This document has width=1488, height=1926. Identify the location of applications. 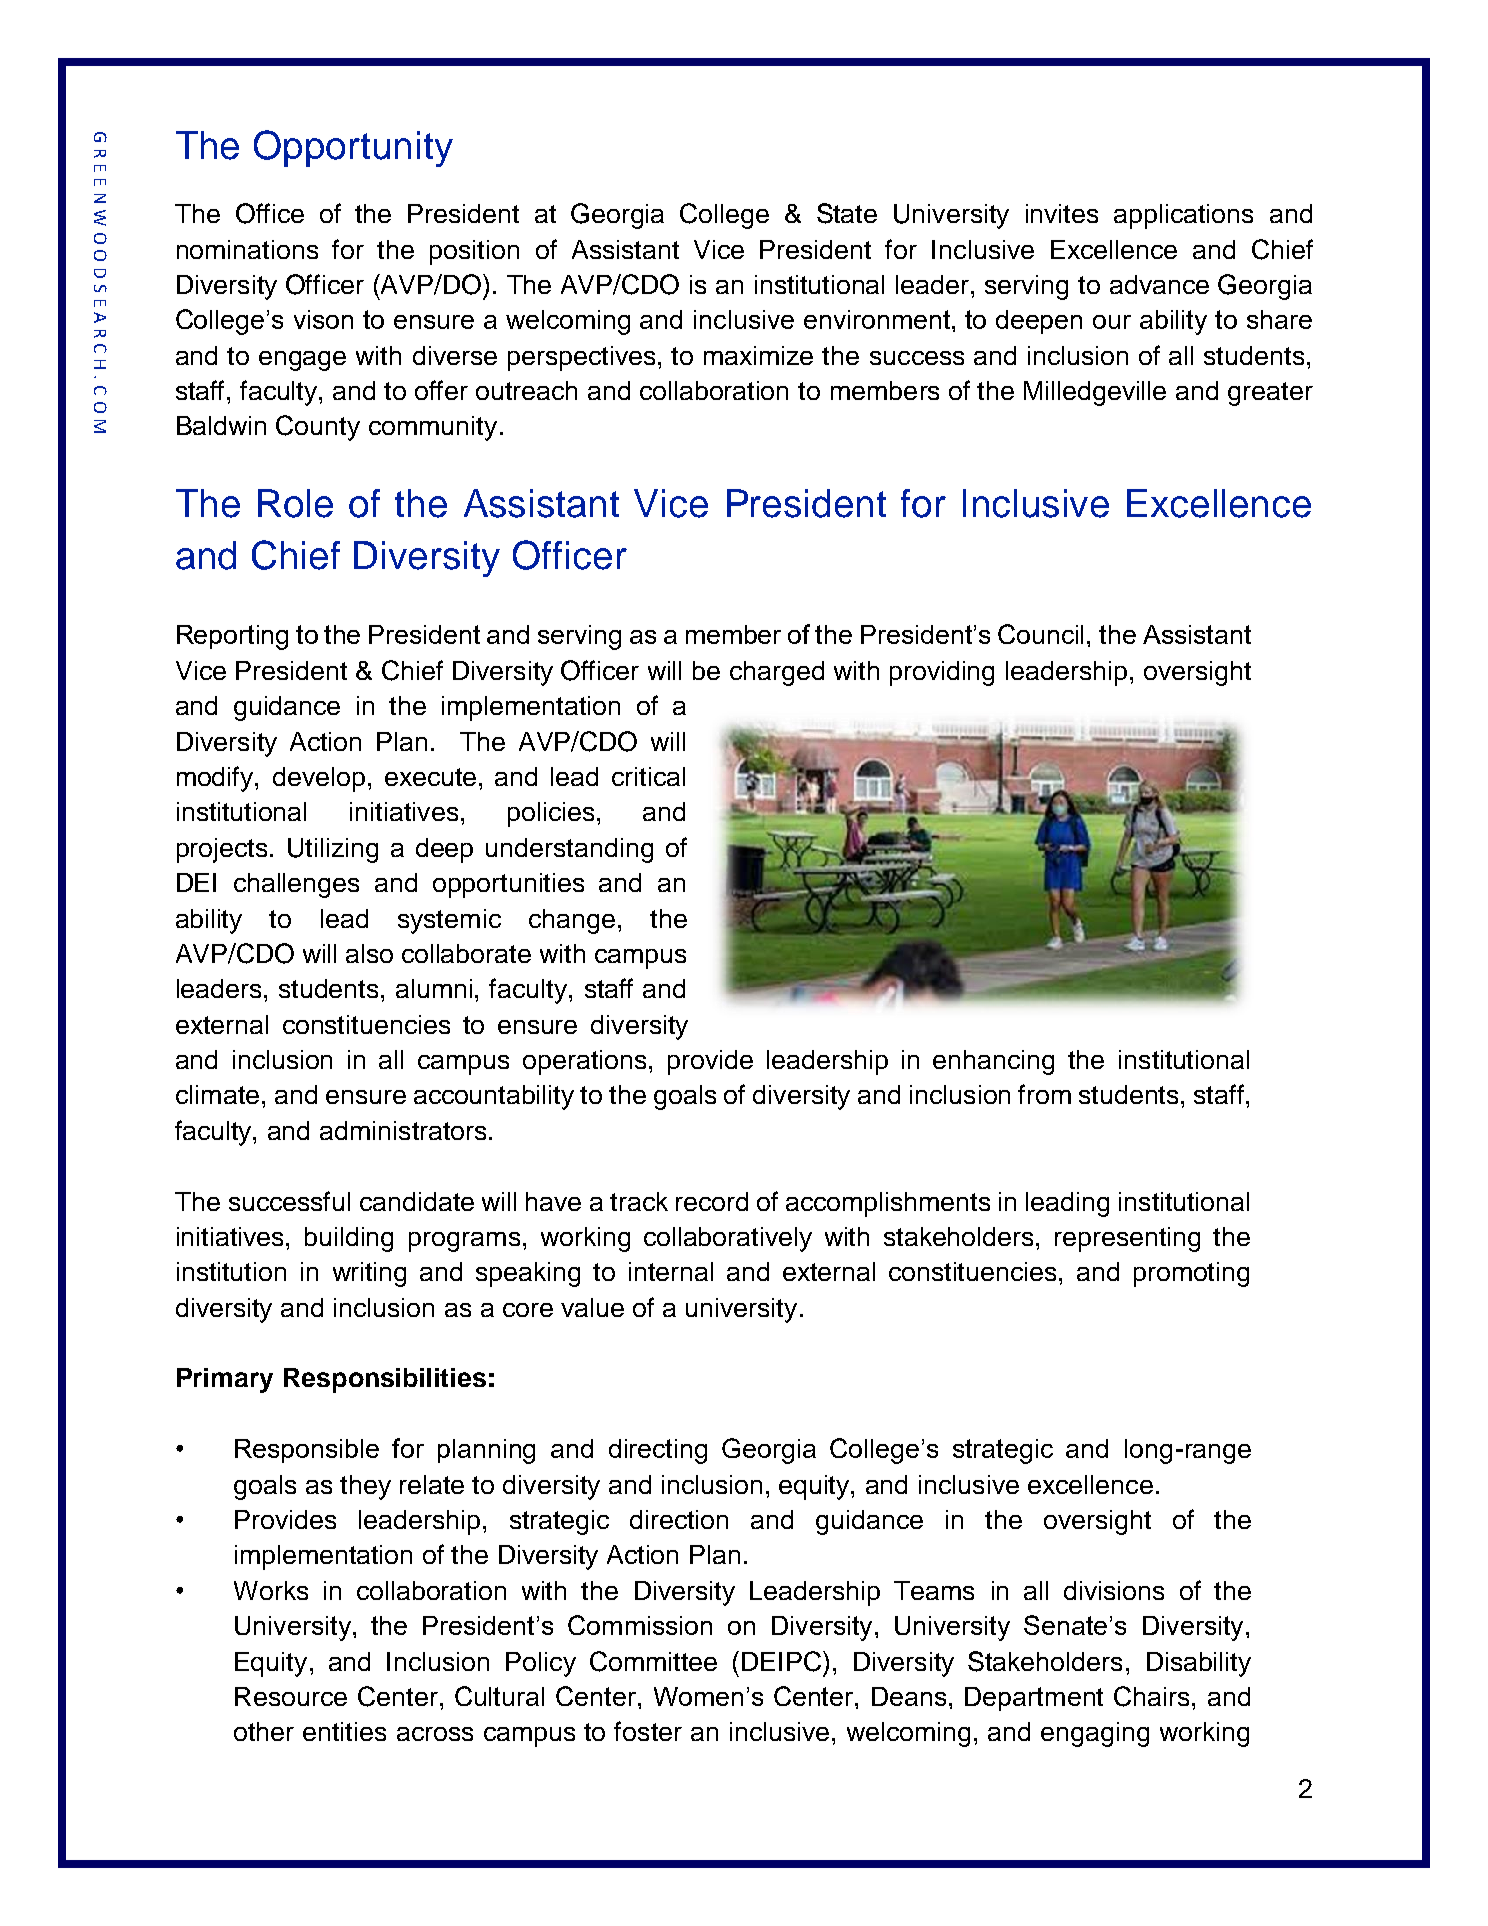
(1183, 216).
